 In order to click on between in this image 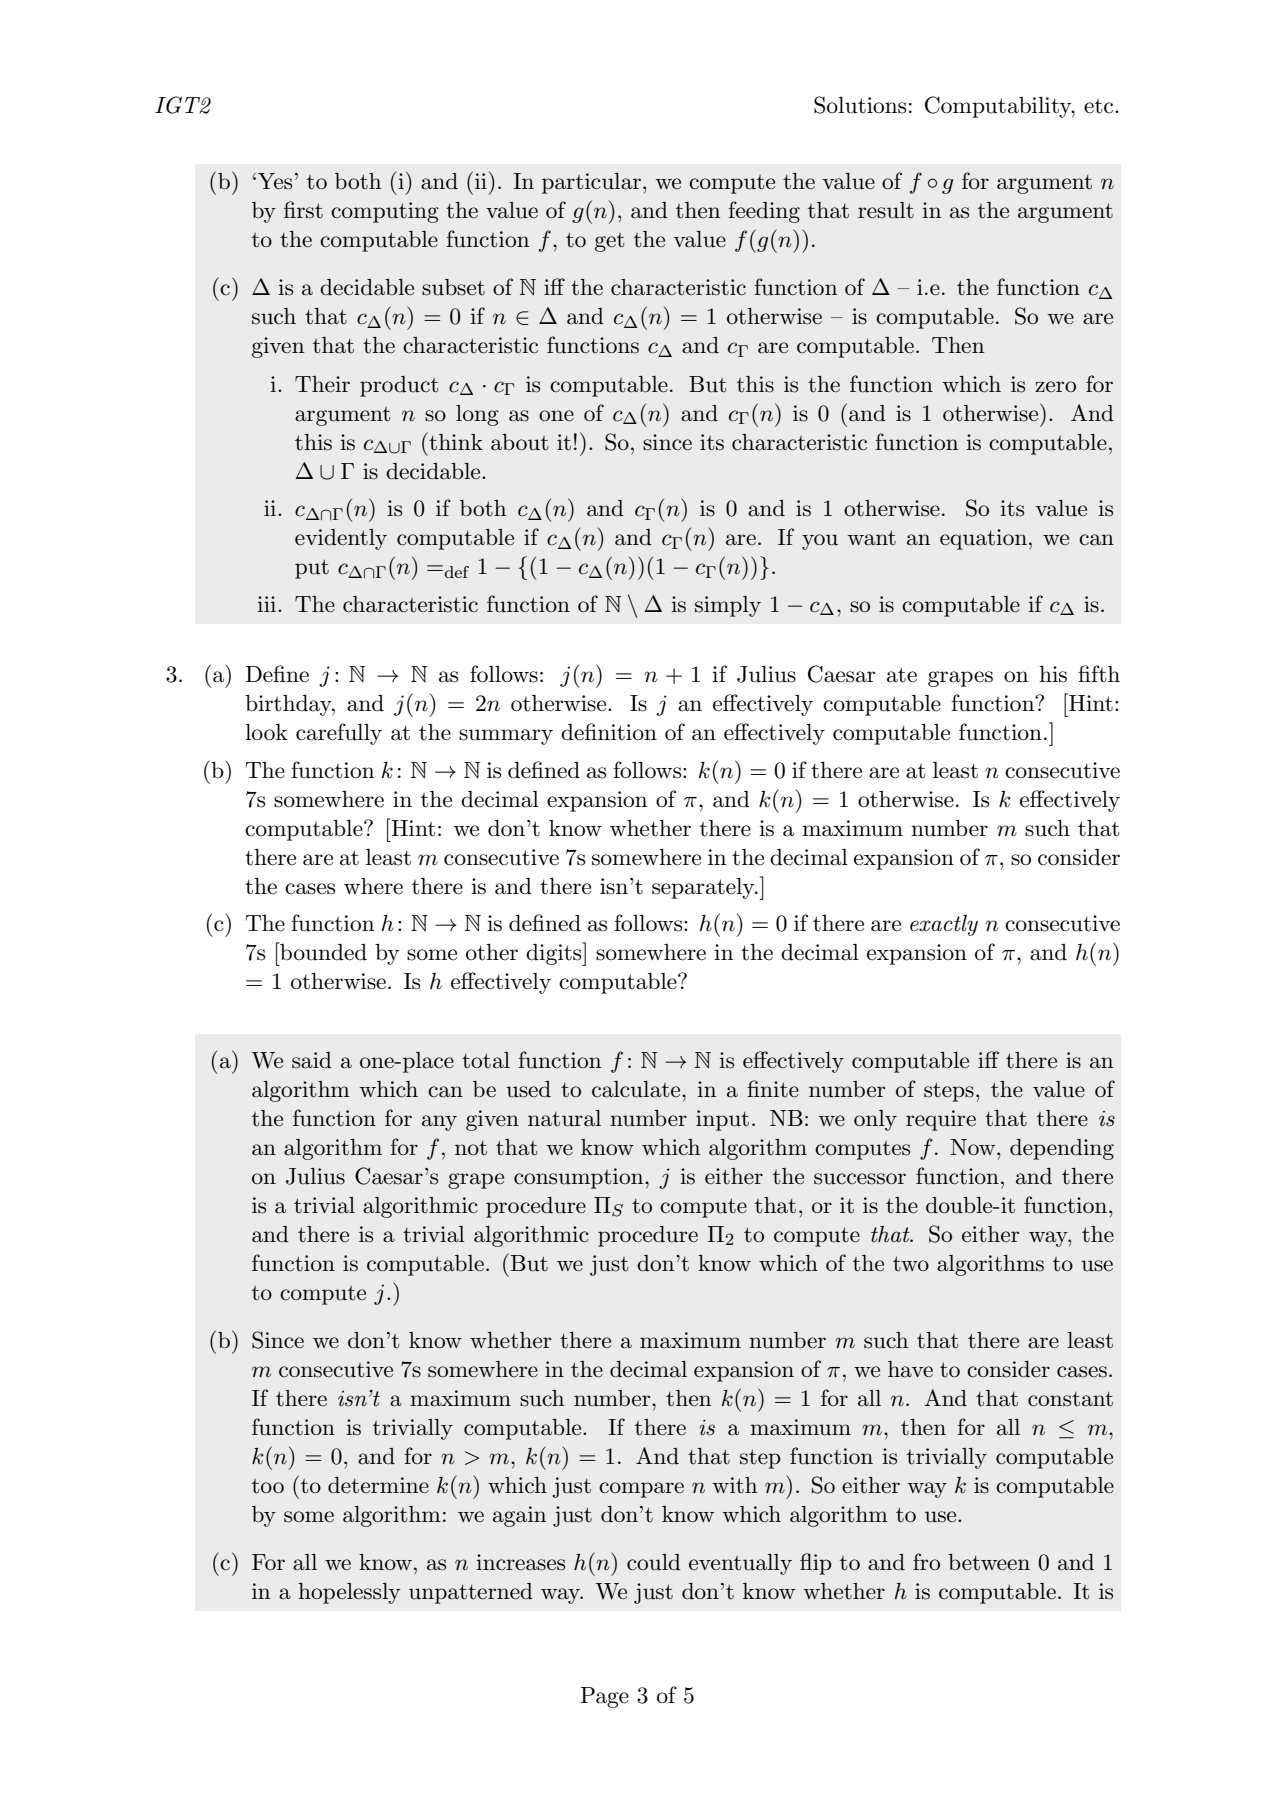, I will do `click(989, 1562)`.
